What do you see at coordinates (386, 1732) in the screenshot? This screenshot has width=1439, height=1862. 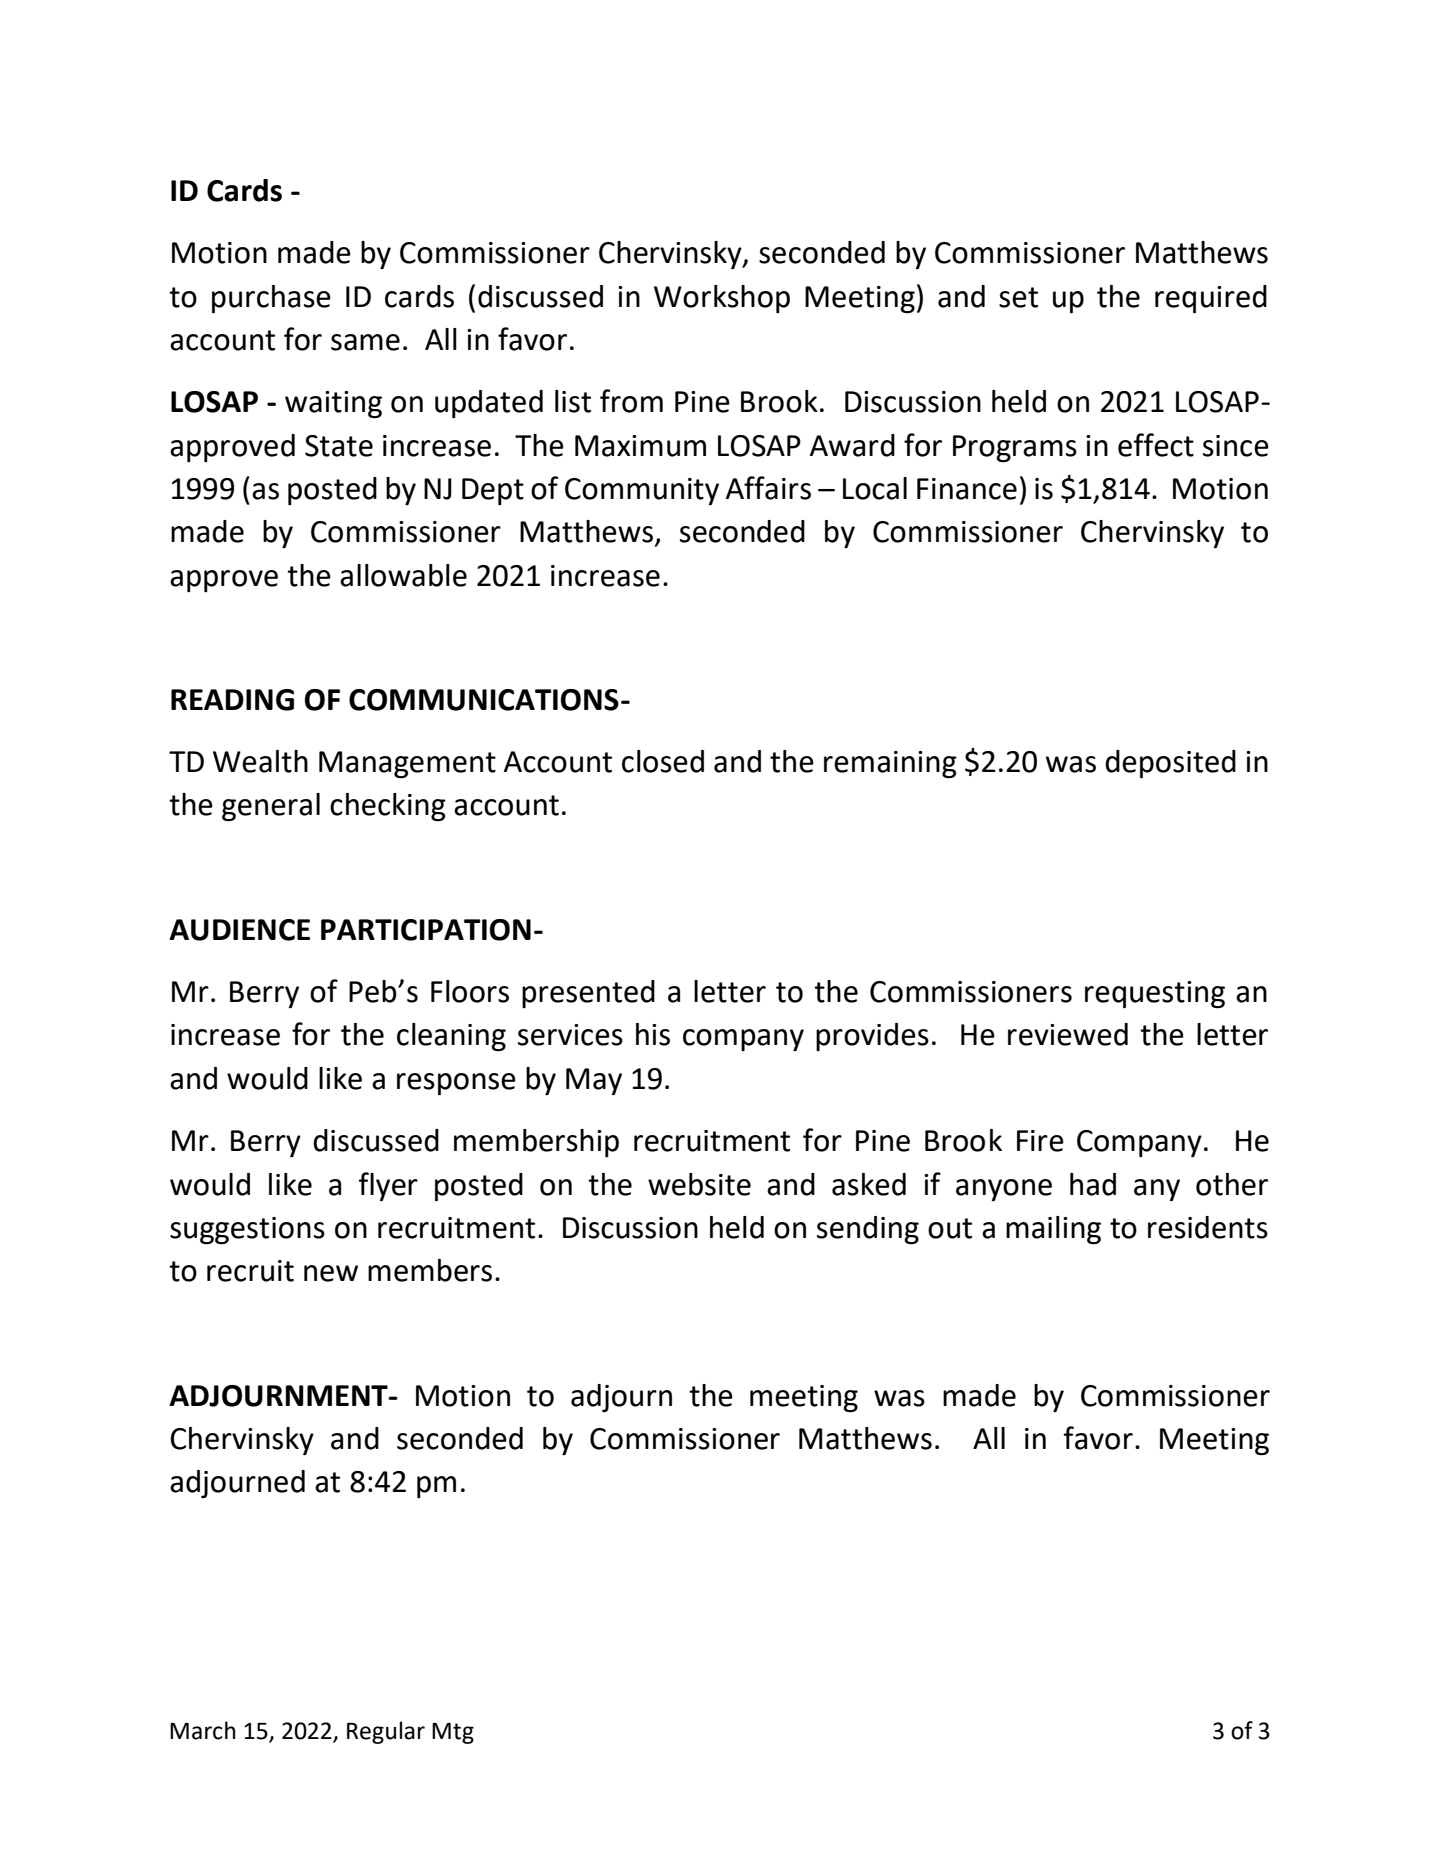 I see `Regular` at bounding box center [386, 1732].
